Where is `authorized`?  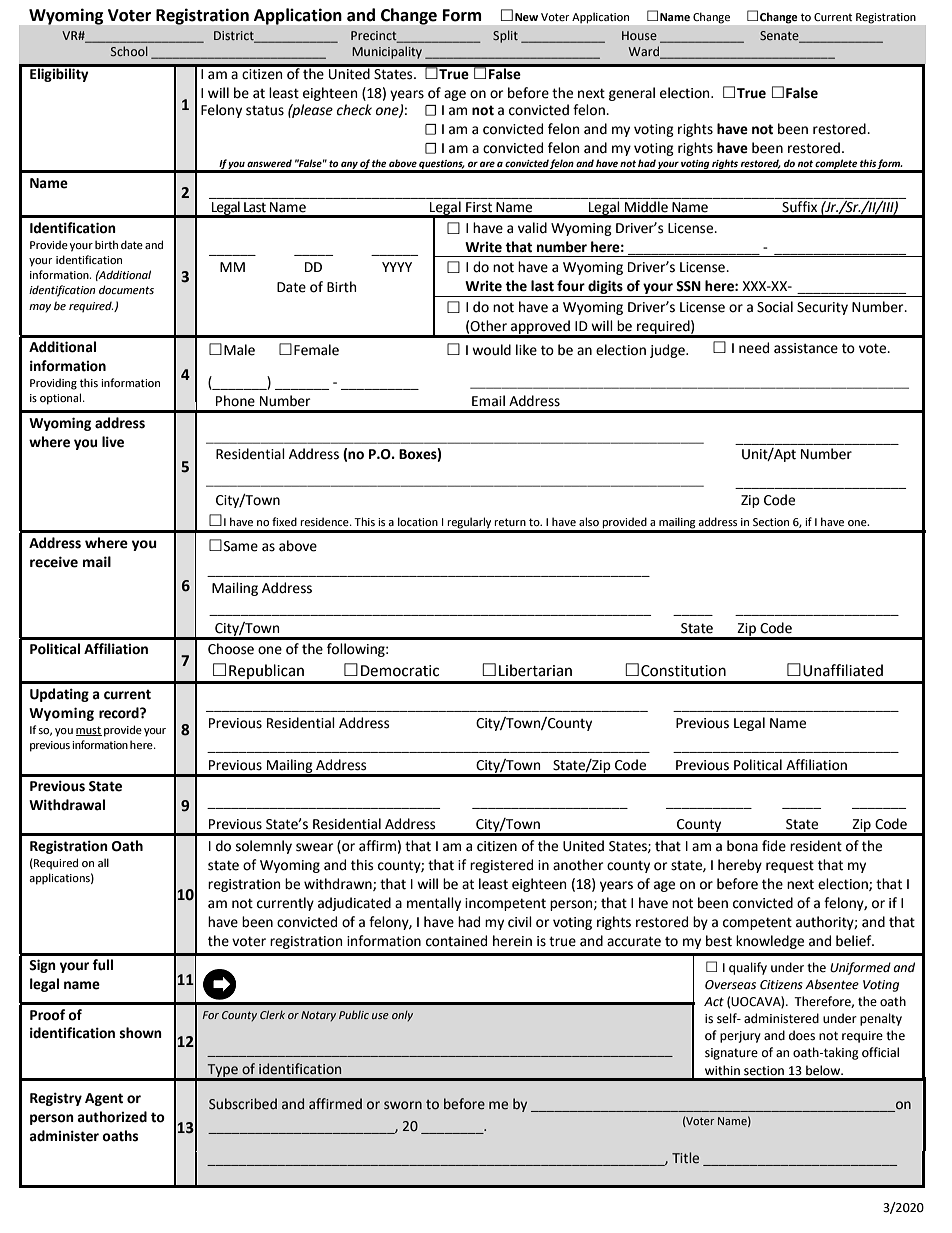 authorized is located at coordinates (112, 1117).
